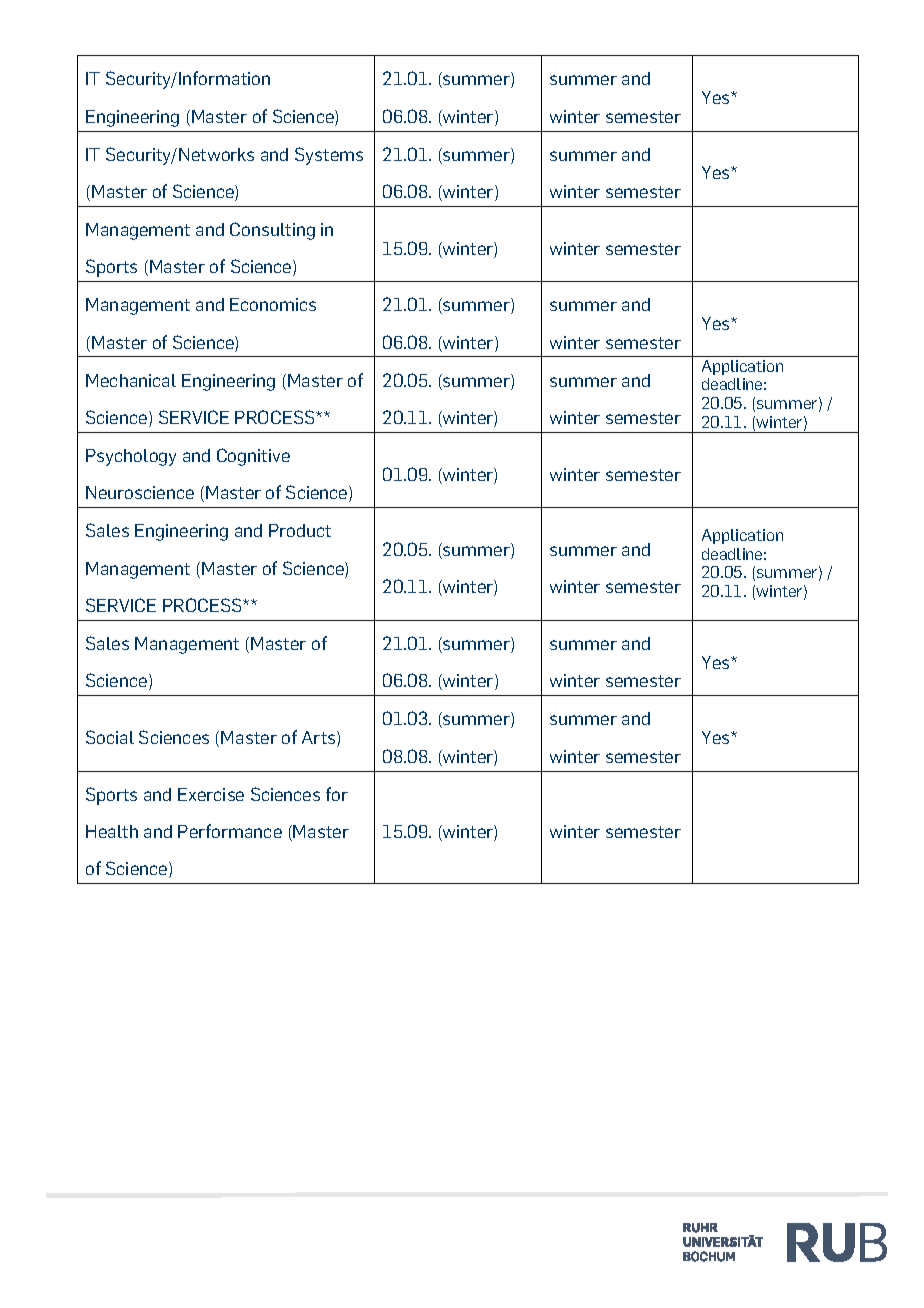 This screenshot has width=924, height=1308. What do you see at coordinates (211, 794) in the screenshot?
I see `Exercise` at bounding box center [211, 794].
